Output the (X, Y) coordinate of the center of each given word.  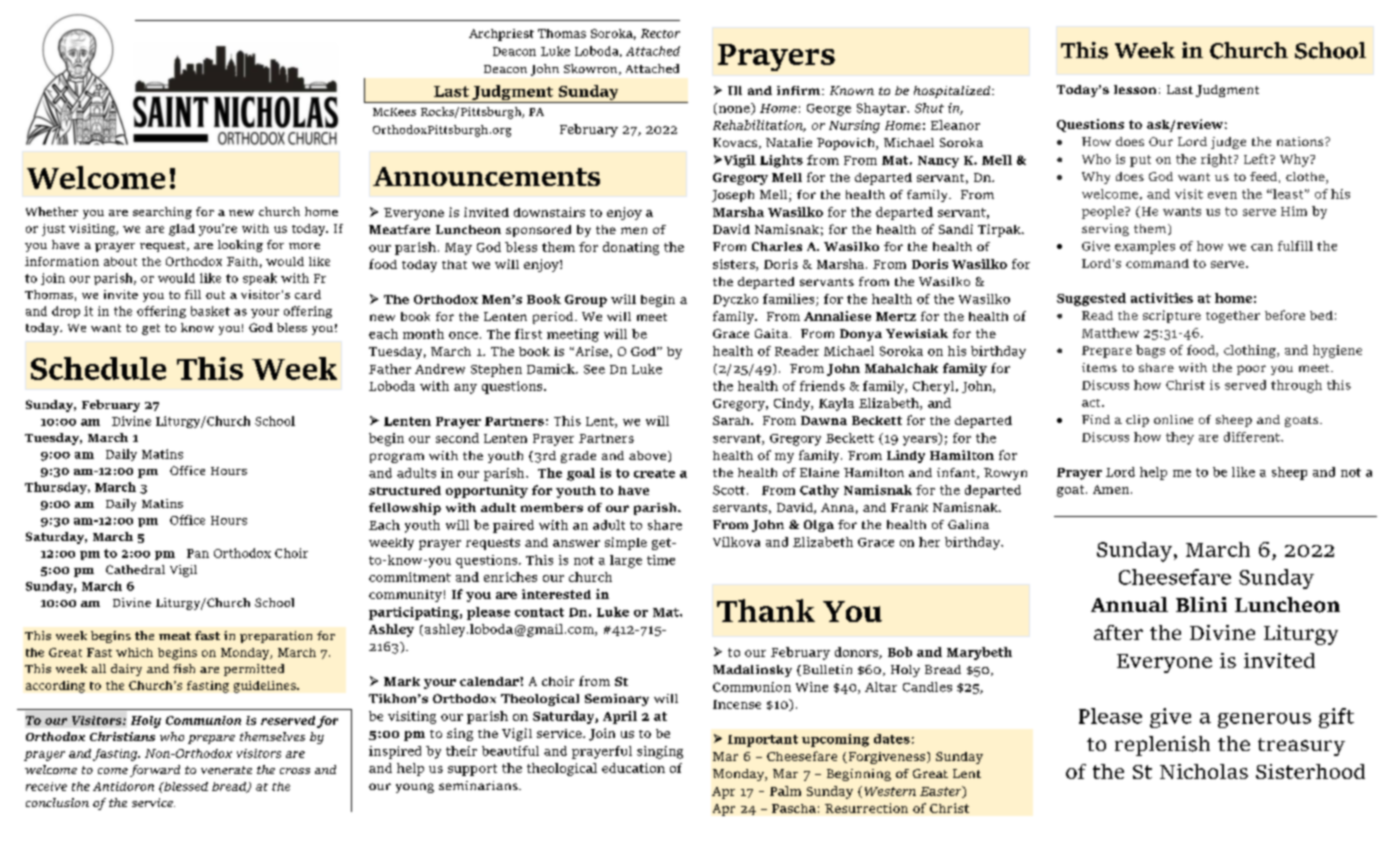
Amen (1112, 489)
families (790, 300)
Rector (660, 33)
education (633, 768)
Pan (198, 553)
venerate (226, 770)
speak (260, 279)
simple (626, 543)
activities (1162, 298)
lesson (1135, 89)
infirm (800, 90)
